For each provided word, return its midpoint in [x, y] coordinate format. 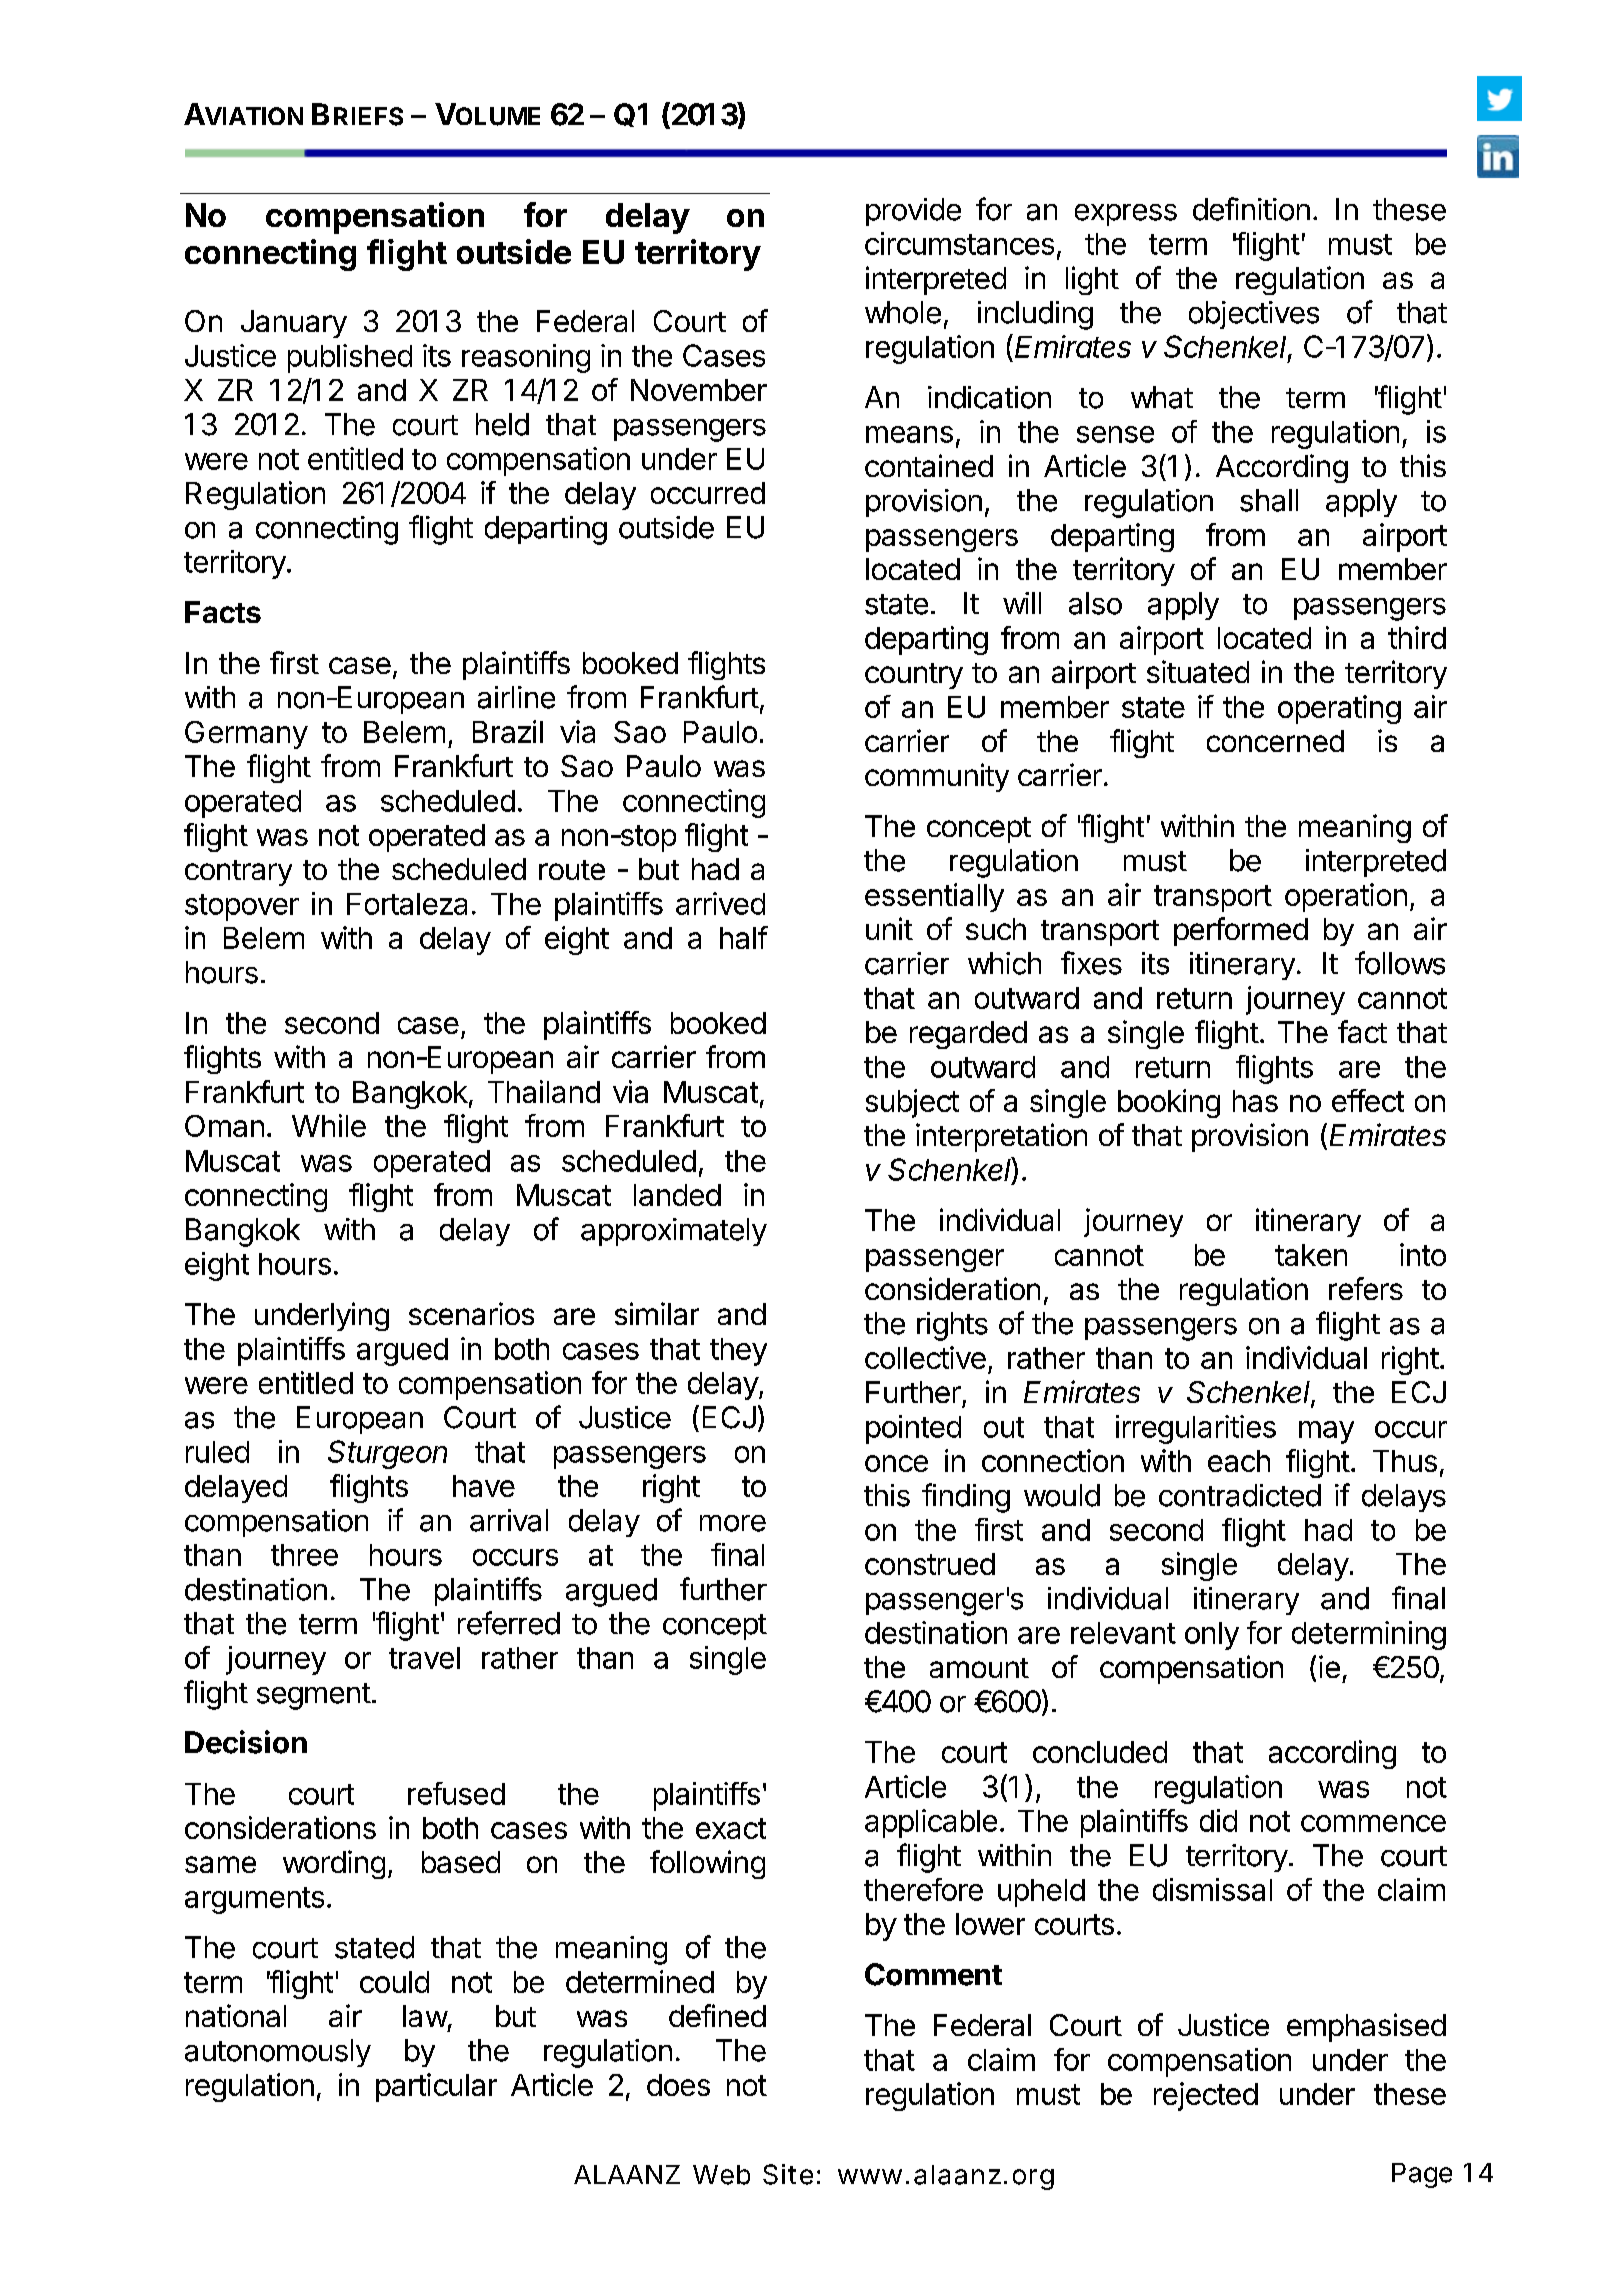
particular [436, 2087]
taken [1311, 1255]
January [294, 324]
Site [788, 2174]
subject [912, 1103]
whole [903, 312]
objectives [1254, 315]
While [329, 1125]
